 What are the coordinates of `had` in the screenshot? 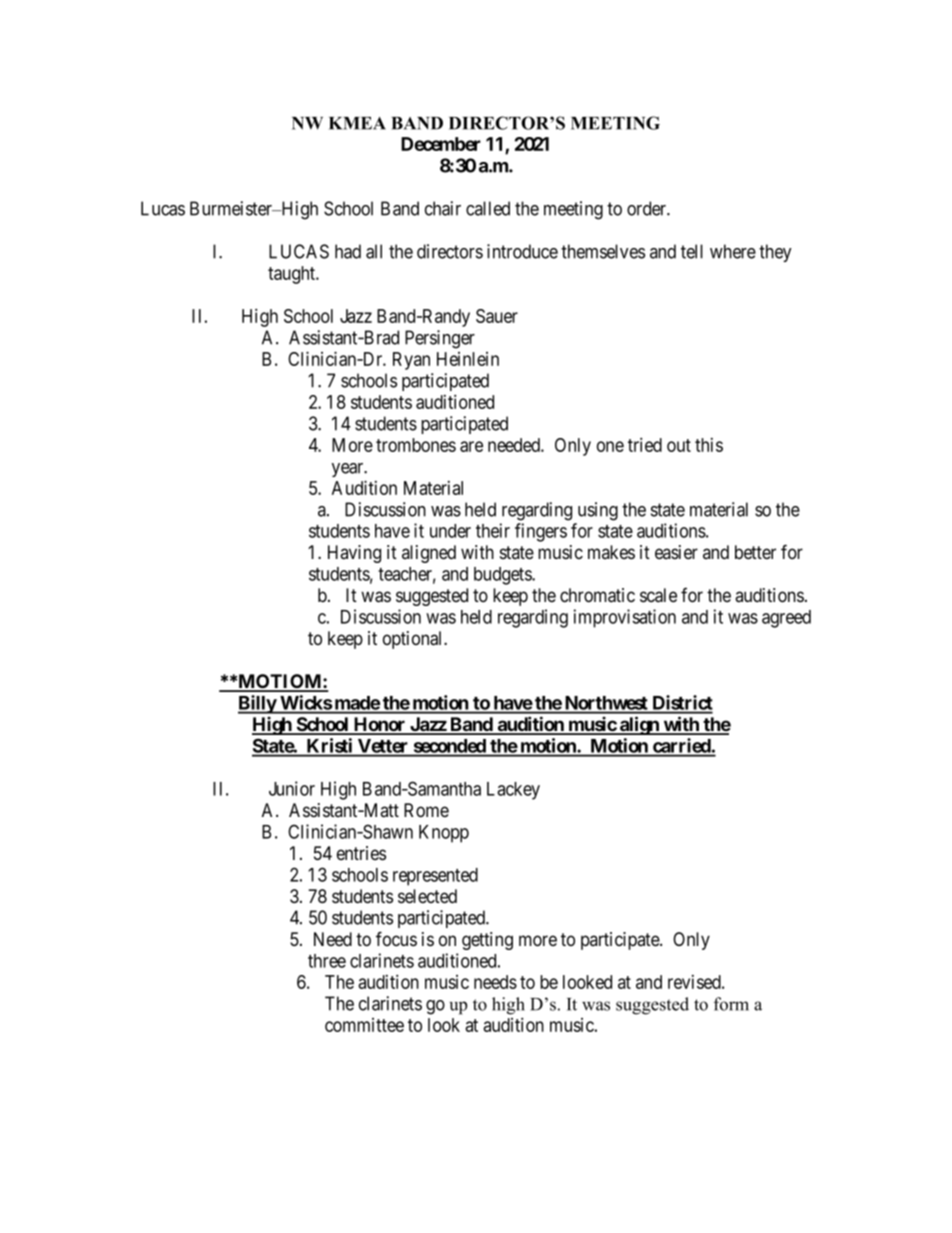 It's located at (348, 251).
